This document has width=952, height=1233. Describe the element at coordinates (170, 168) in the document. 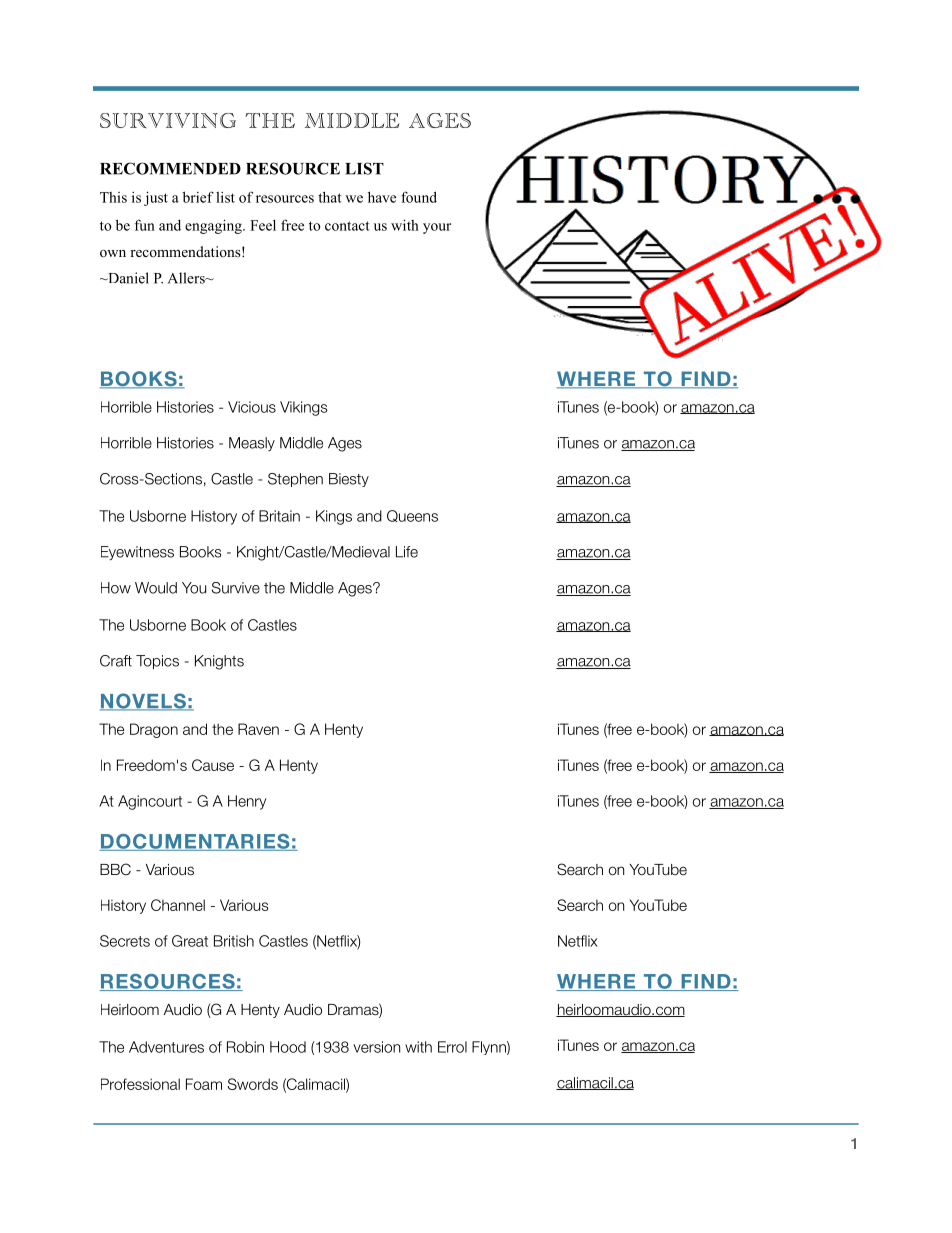

I see `RECOMMENDED` at that location.
